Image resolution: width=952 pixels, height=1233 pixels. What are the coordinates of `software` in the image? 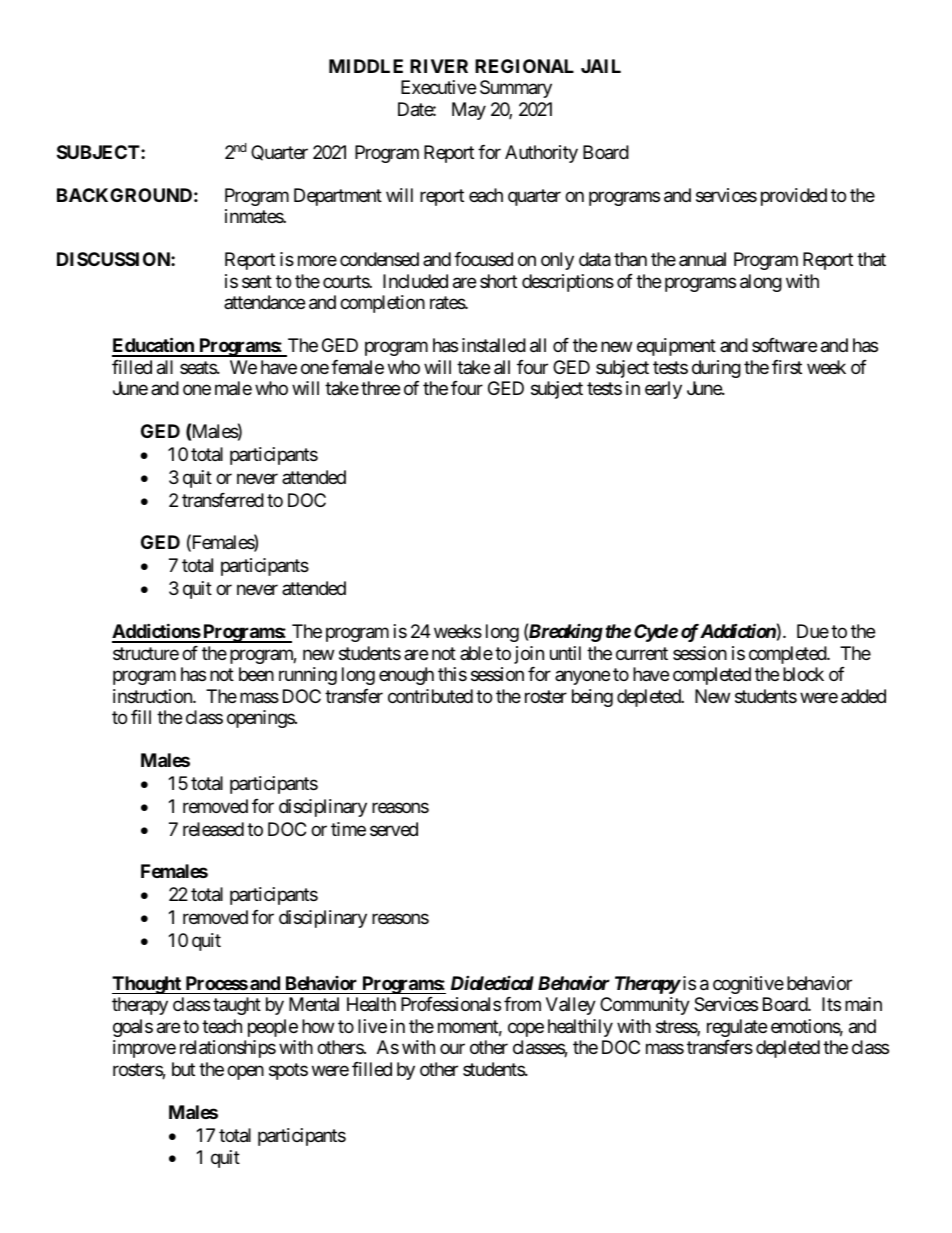 It's located at (784, 345).
